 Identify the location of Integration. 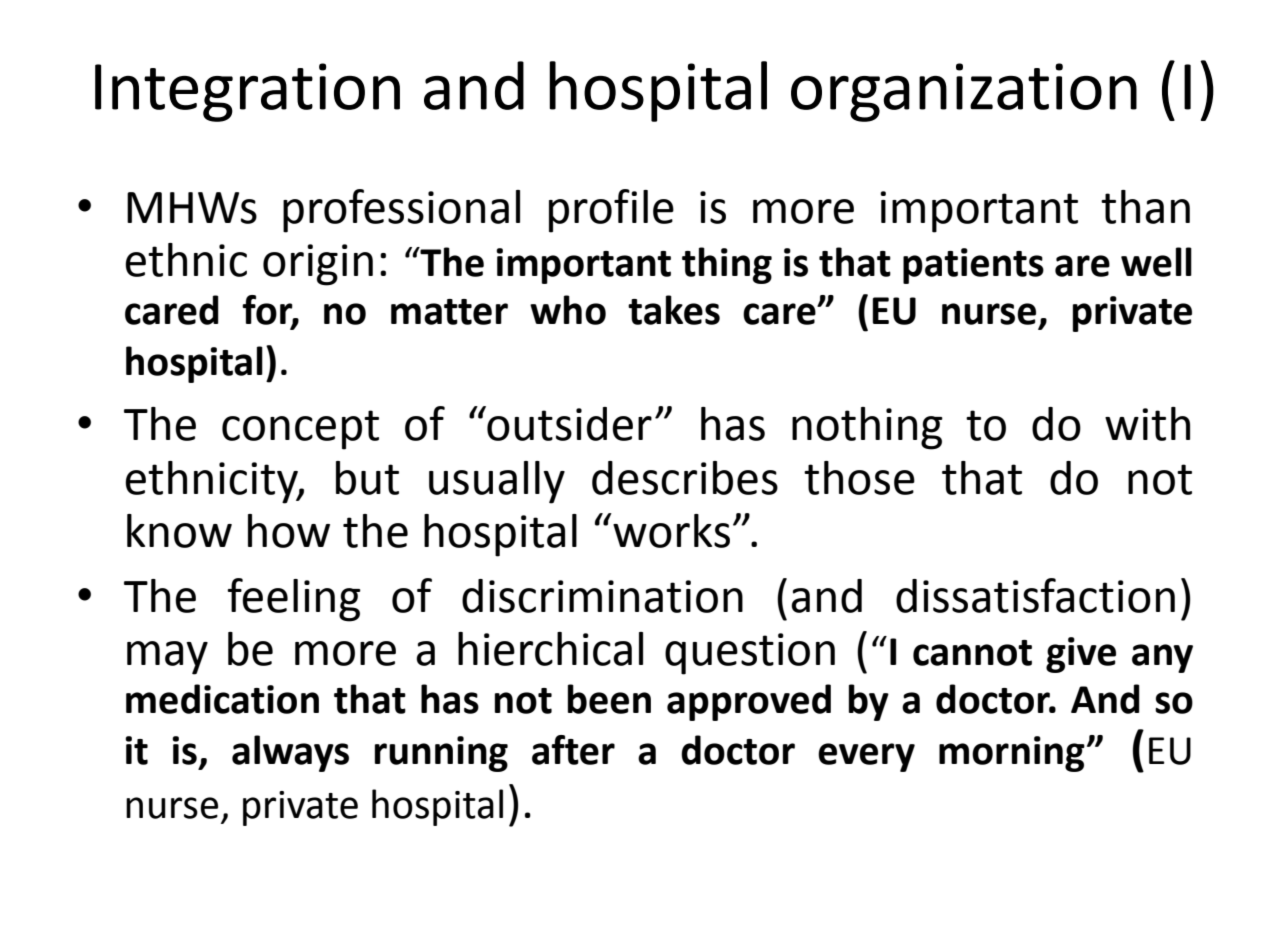
(247, 92).
